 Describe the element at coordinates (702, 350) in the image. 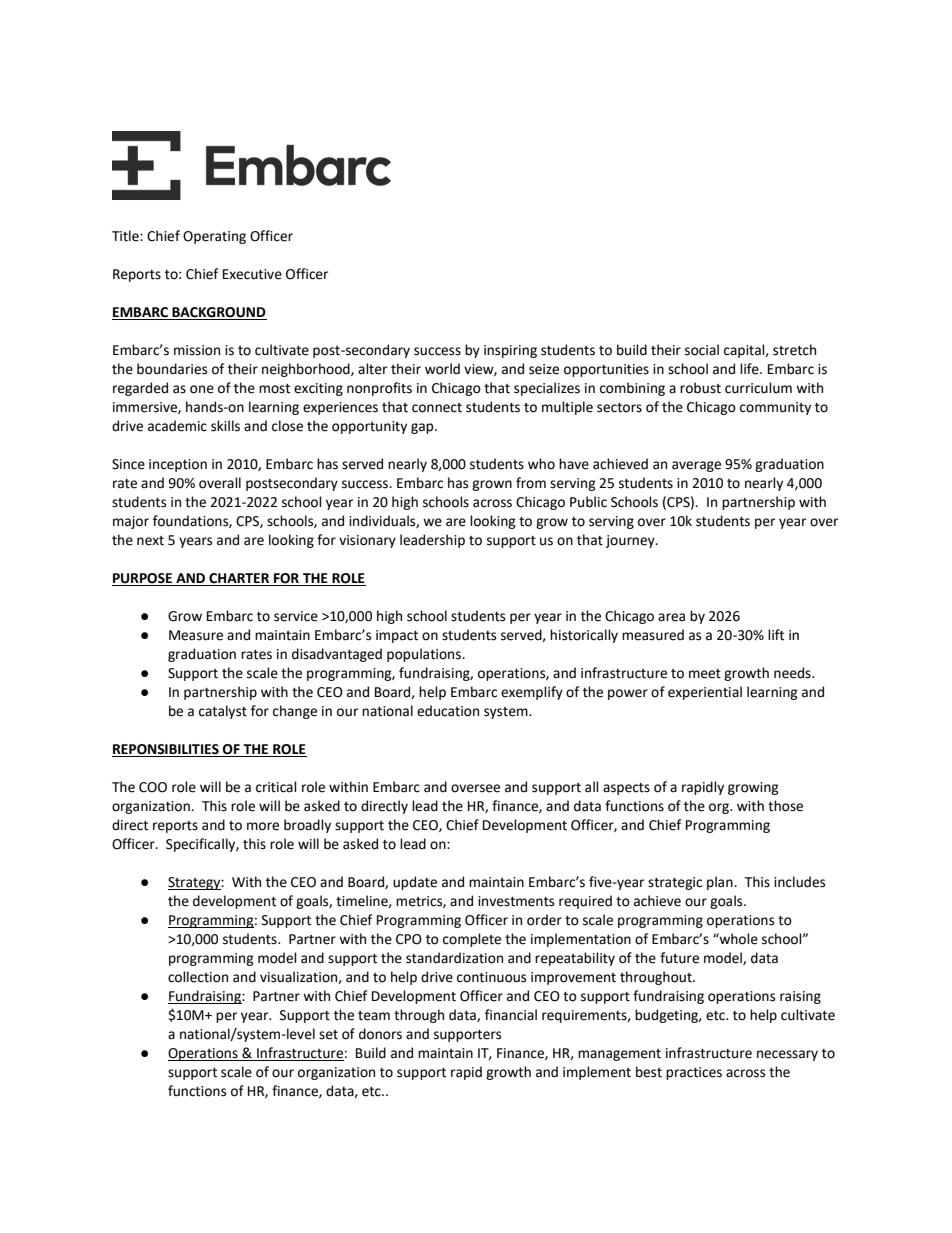

I see `social` at that location.
